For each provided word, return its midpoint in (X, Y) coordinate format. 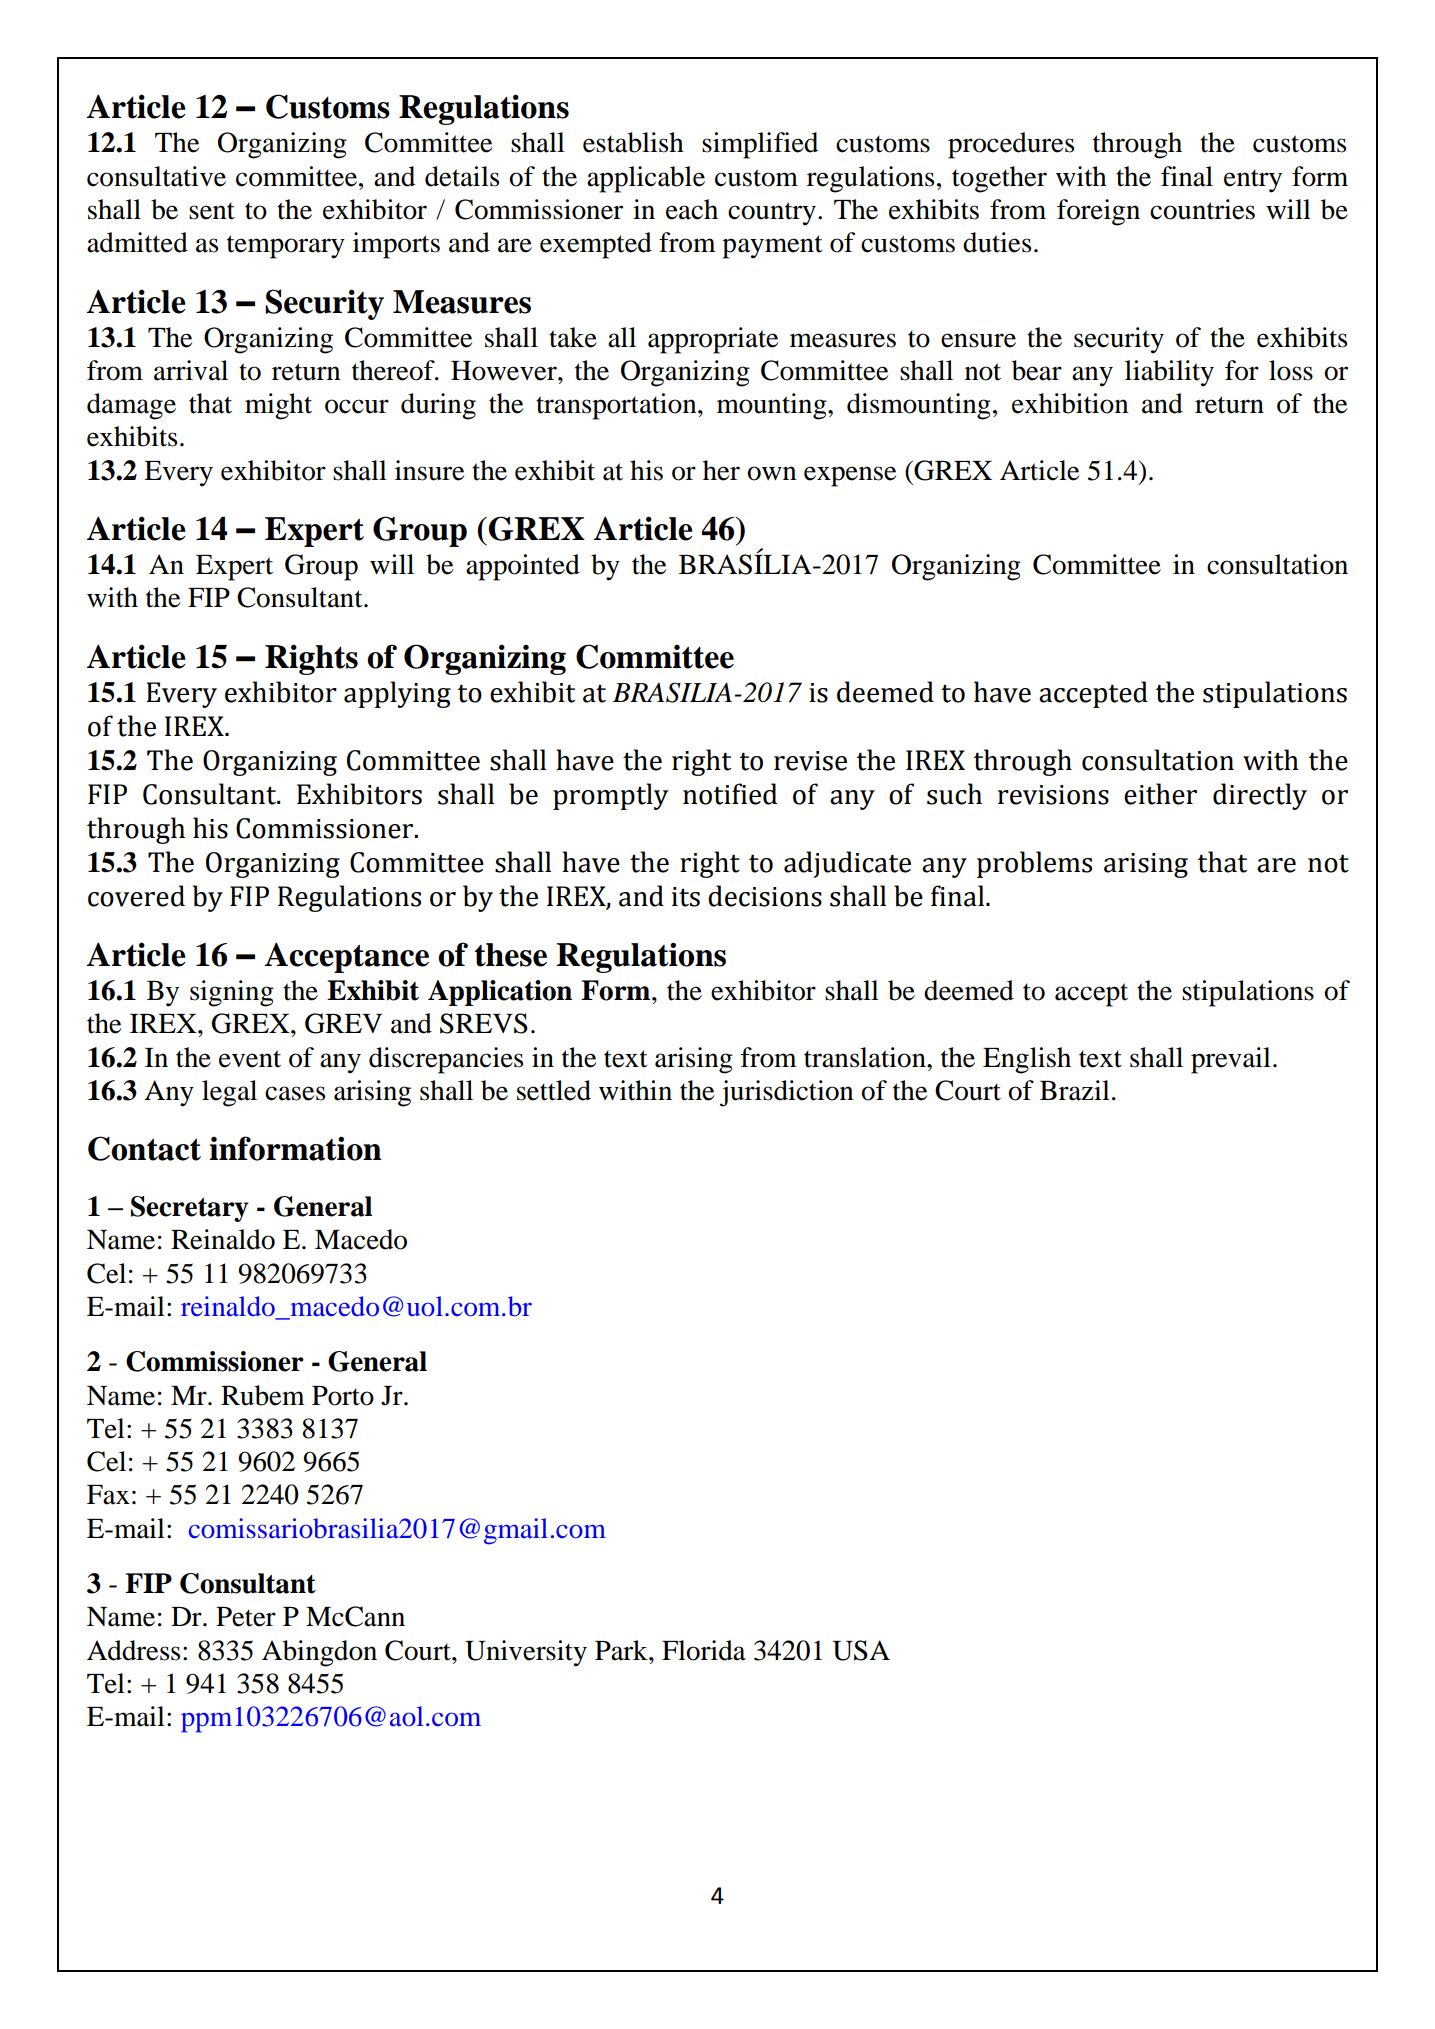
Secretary (190, 1209)
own (772, 473)
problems (1034, 864)
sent (212, 211)
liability (1169, 373)
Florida (704, 1650)
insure (429, 470)
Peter (246, 1617)
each (692, 209)
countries (1202, 209)
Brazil (1075, 1090)
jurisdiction (787, 1093)
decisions (765, 896)
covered (136, 896)
